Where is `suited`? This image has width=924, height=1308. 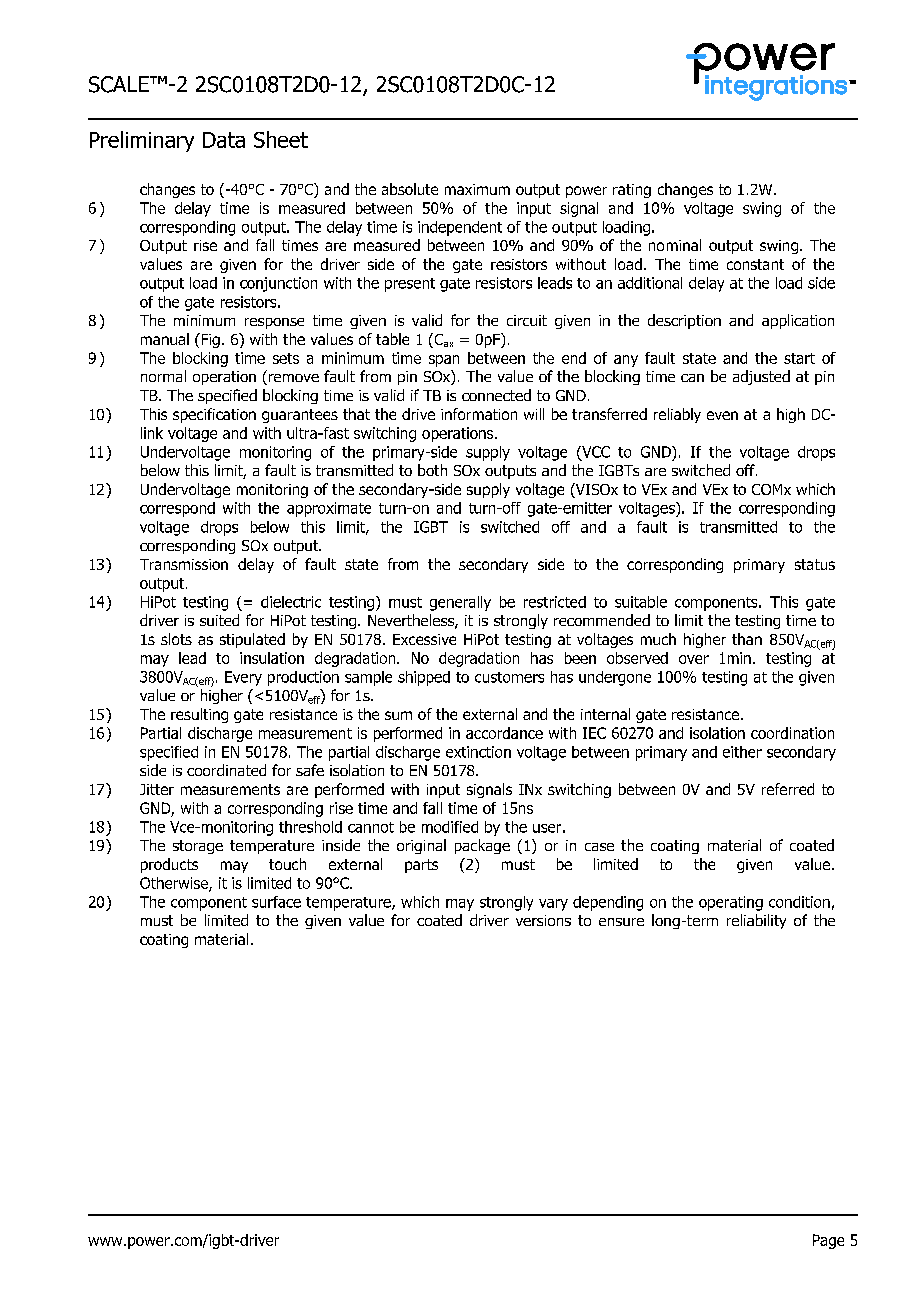
suited is located at coordinates (219, 620).
